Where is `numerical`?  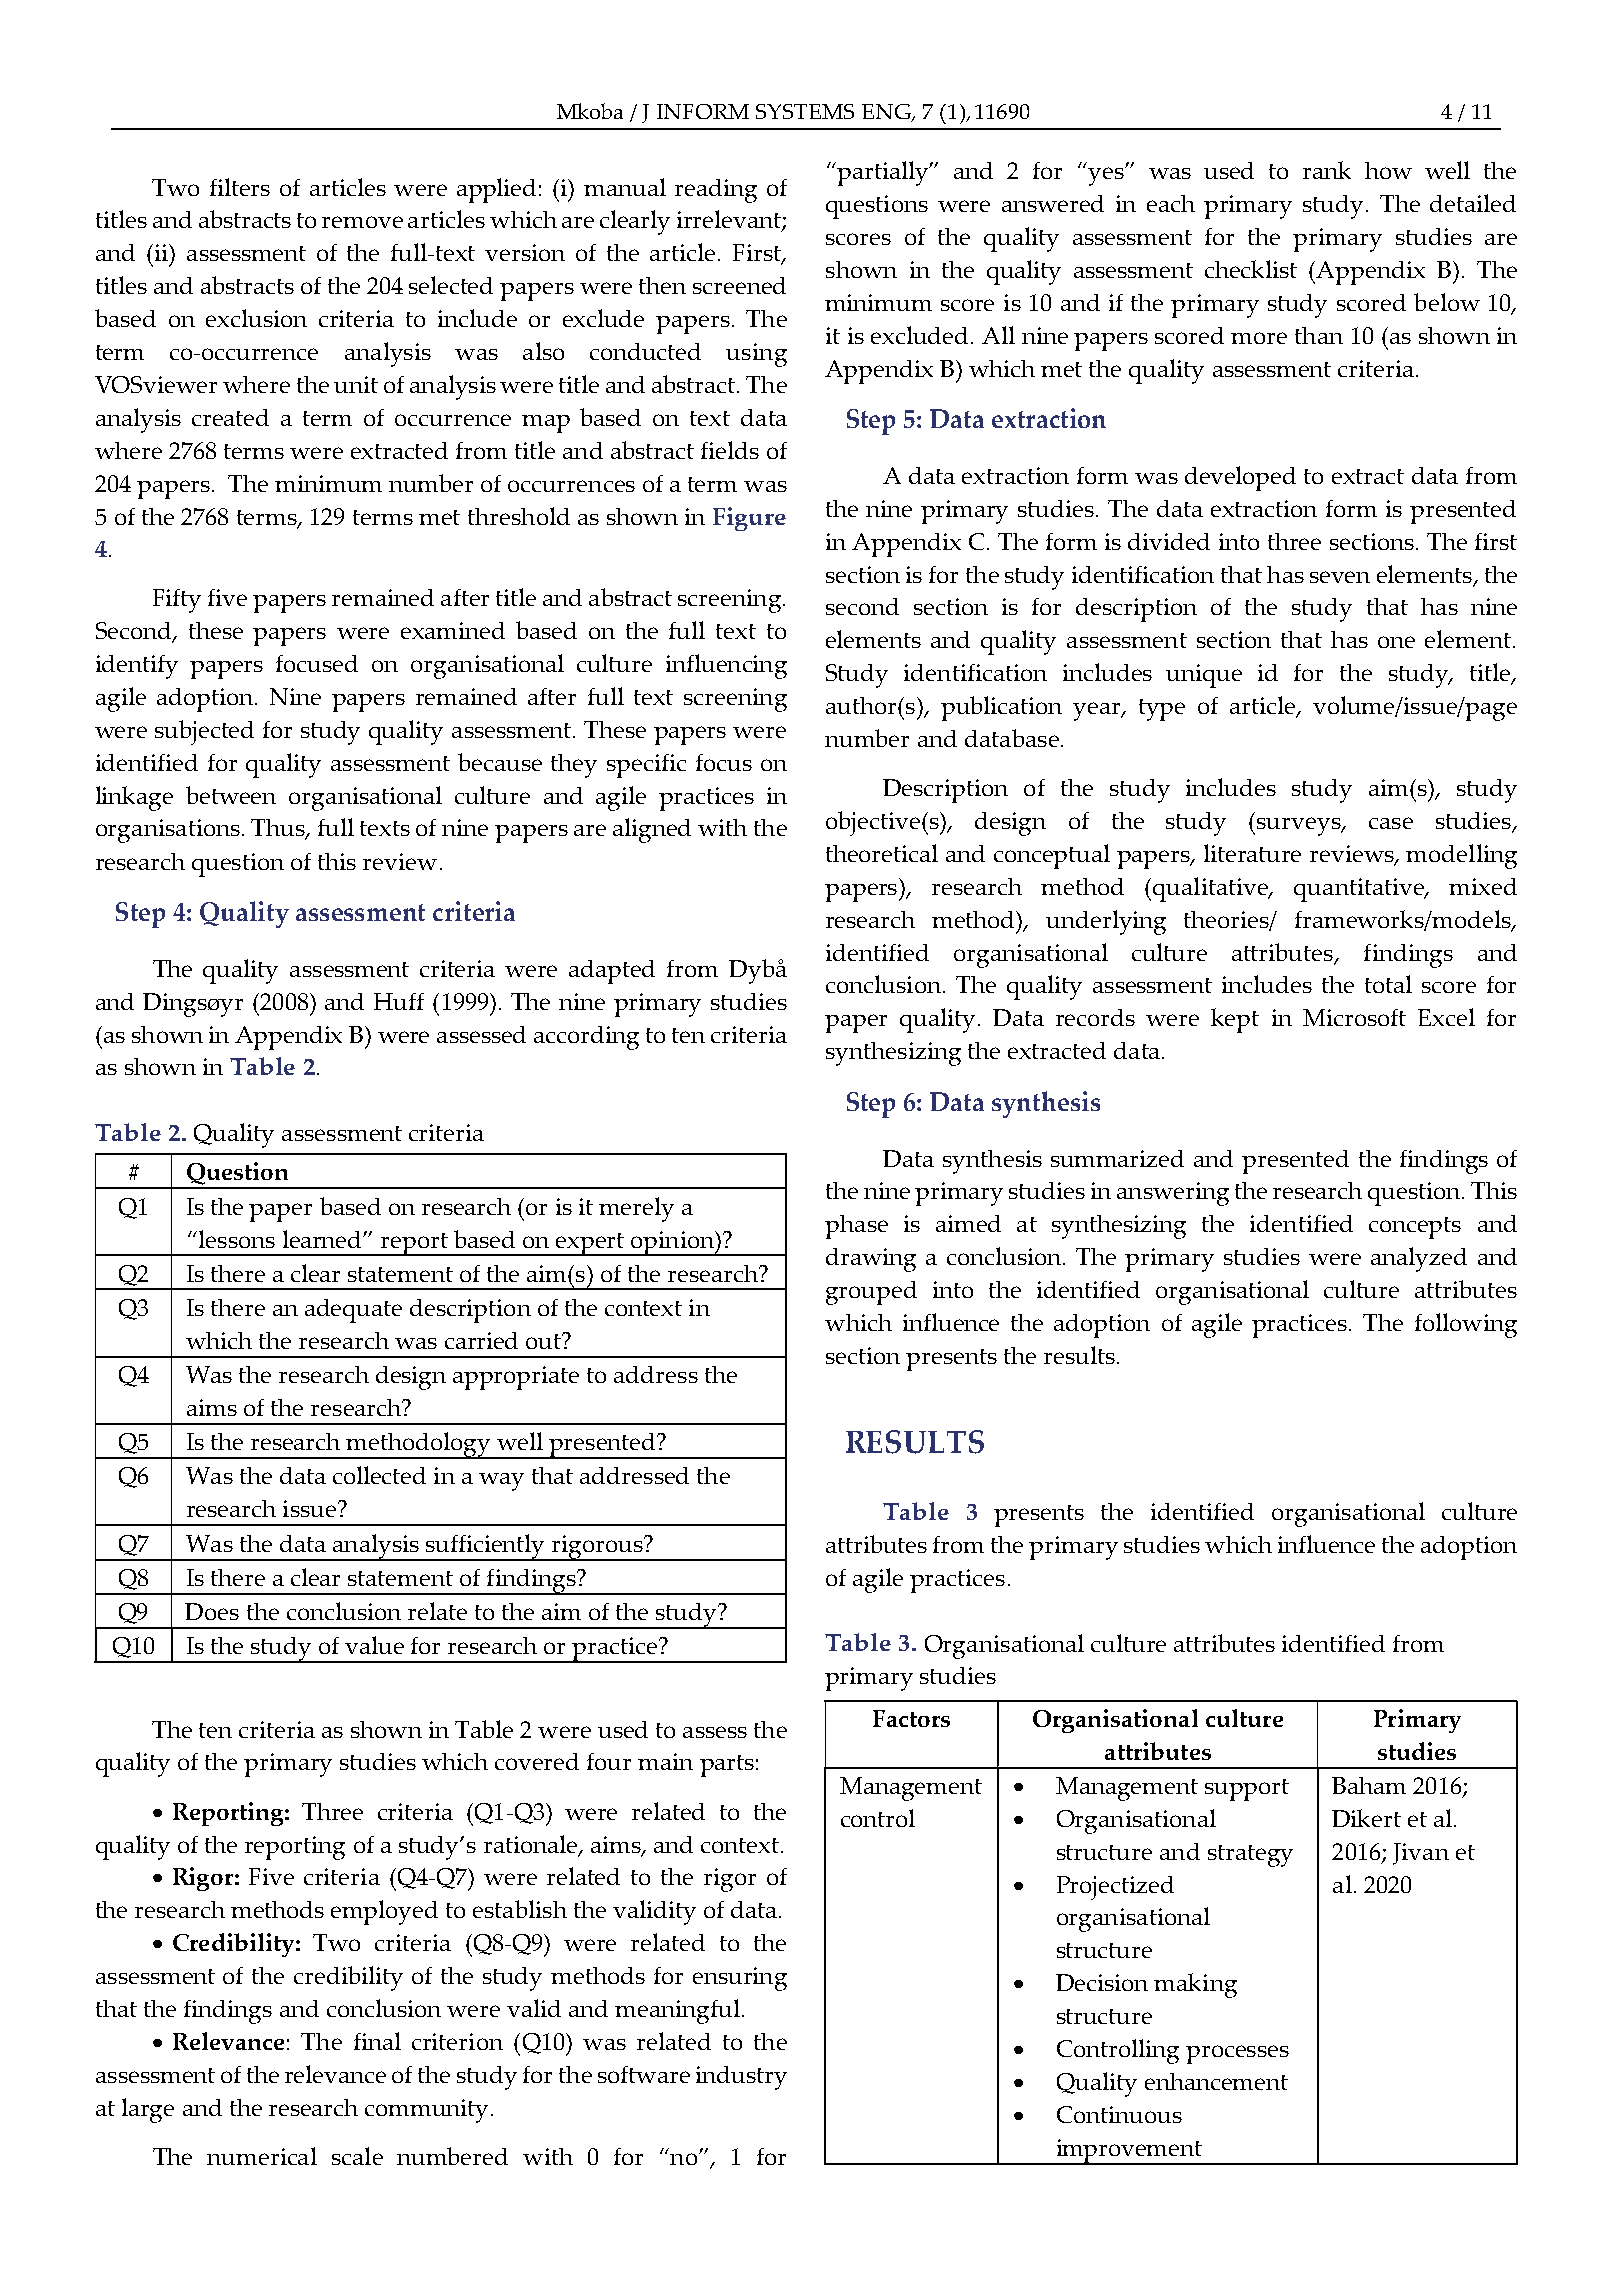 numerical is located at coordinates (262, 2156).
